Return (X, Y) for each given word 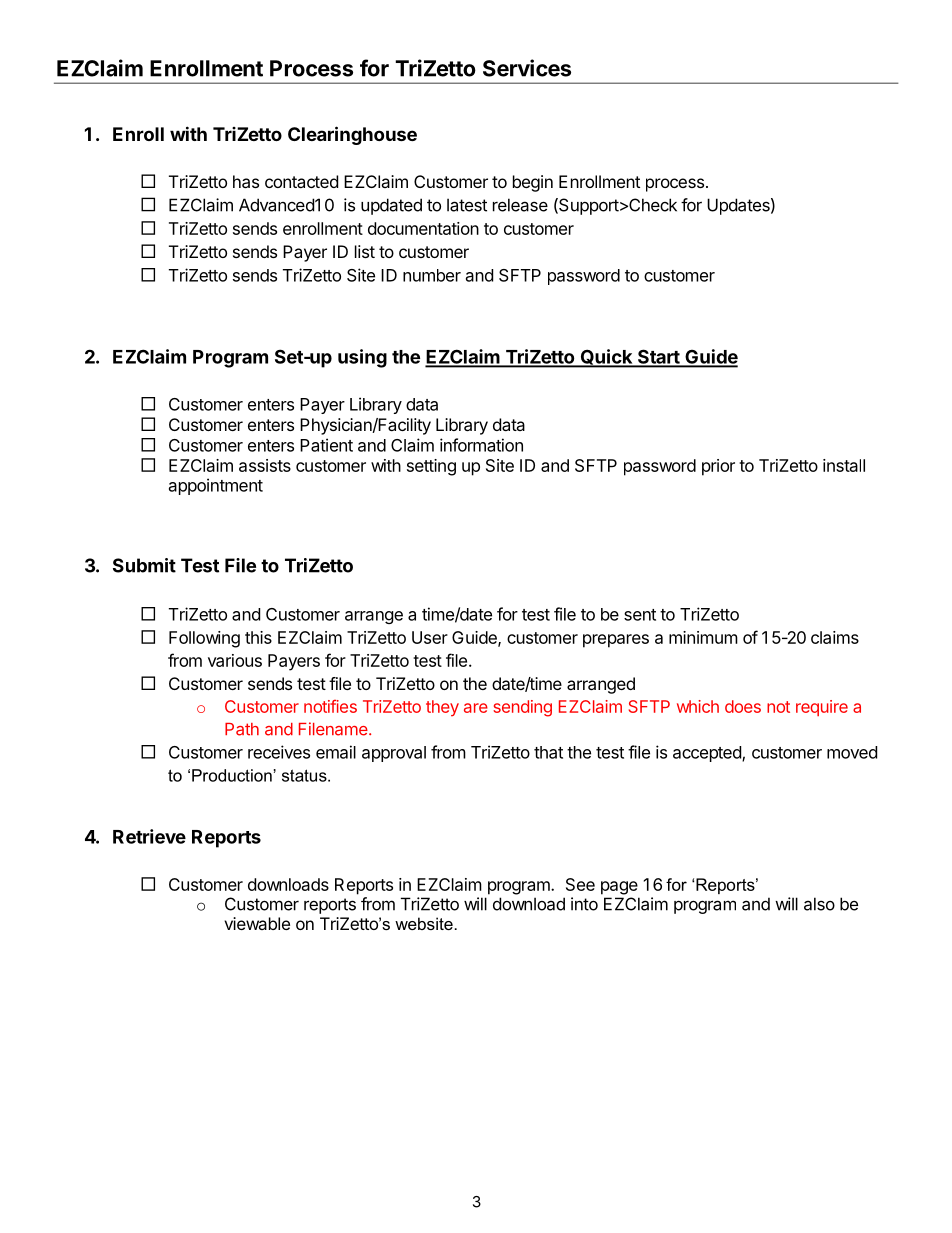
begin (533, 183)
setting (431, 467)
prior (718, 467)
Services (527, 68)
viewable (257, 923)
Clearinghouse (352, 135)
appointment (216, 486)
